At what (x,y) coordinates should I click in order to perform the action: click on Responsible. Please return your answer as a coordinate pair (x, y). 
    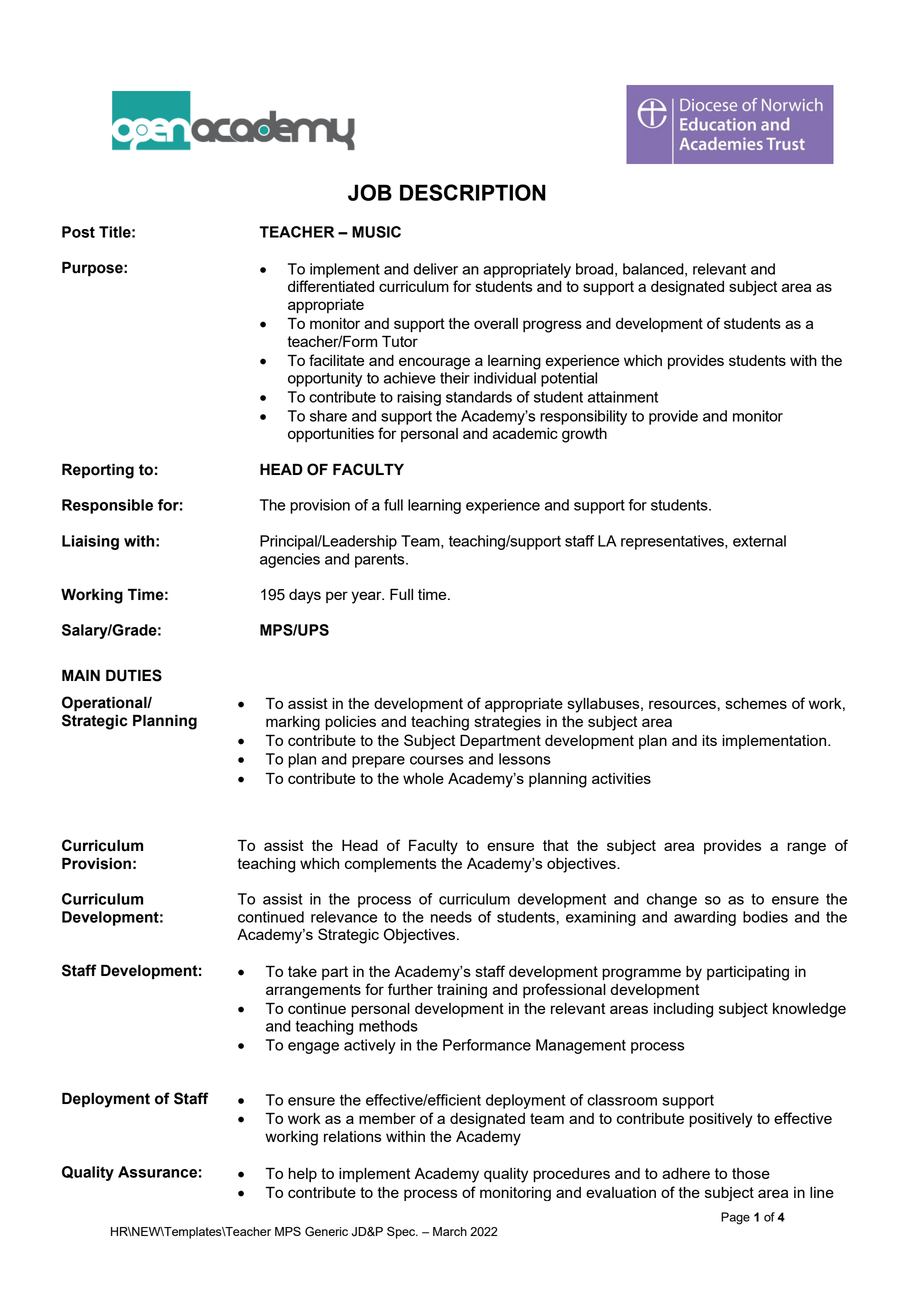
    Looking at the image, I should click on (107, 506).
